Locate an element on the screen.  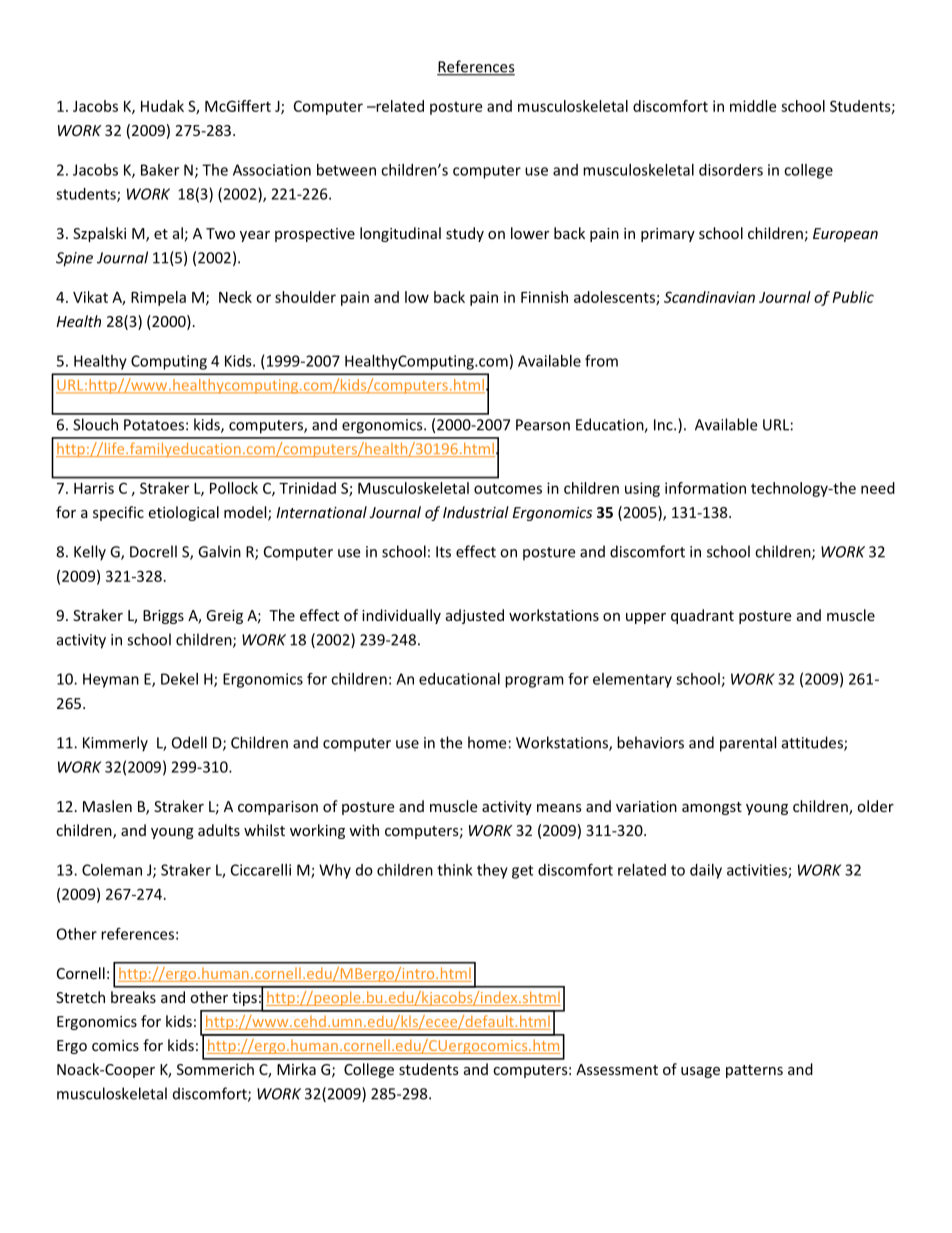
middle is located at coordinates (753, 106).
